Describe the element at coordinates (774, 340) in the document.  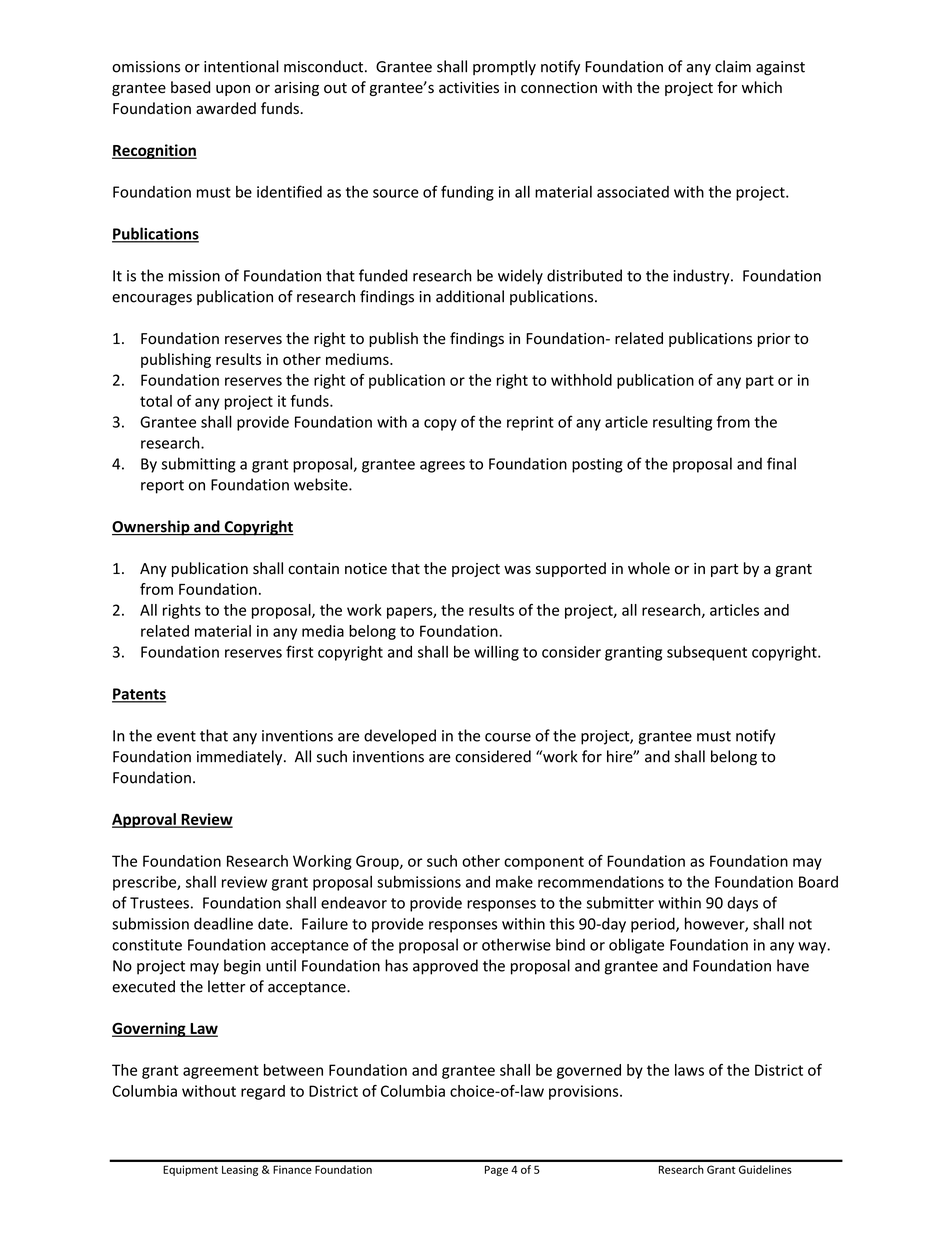
I see `prior` at that location.
